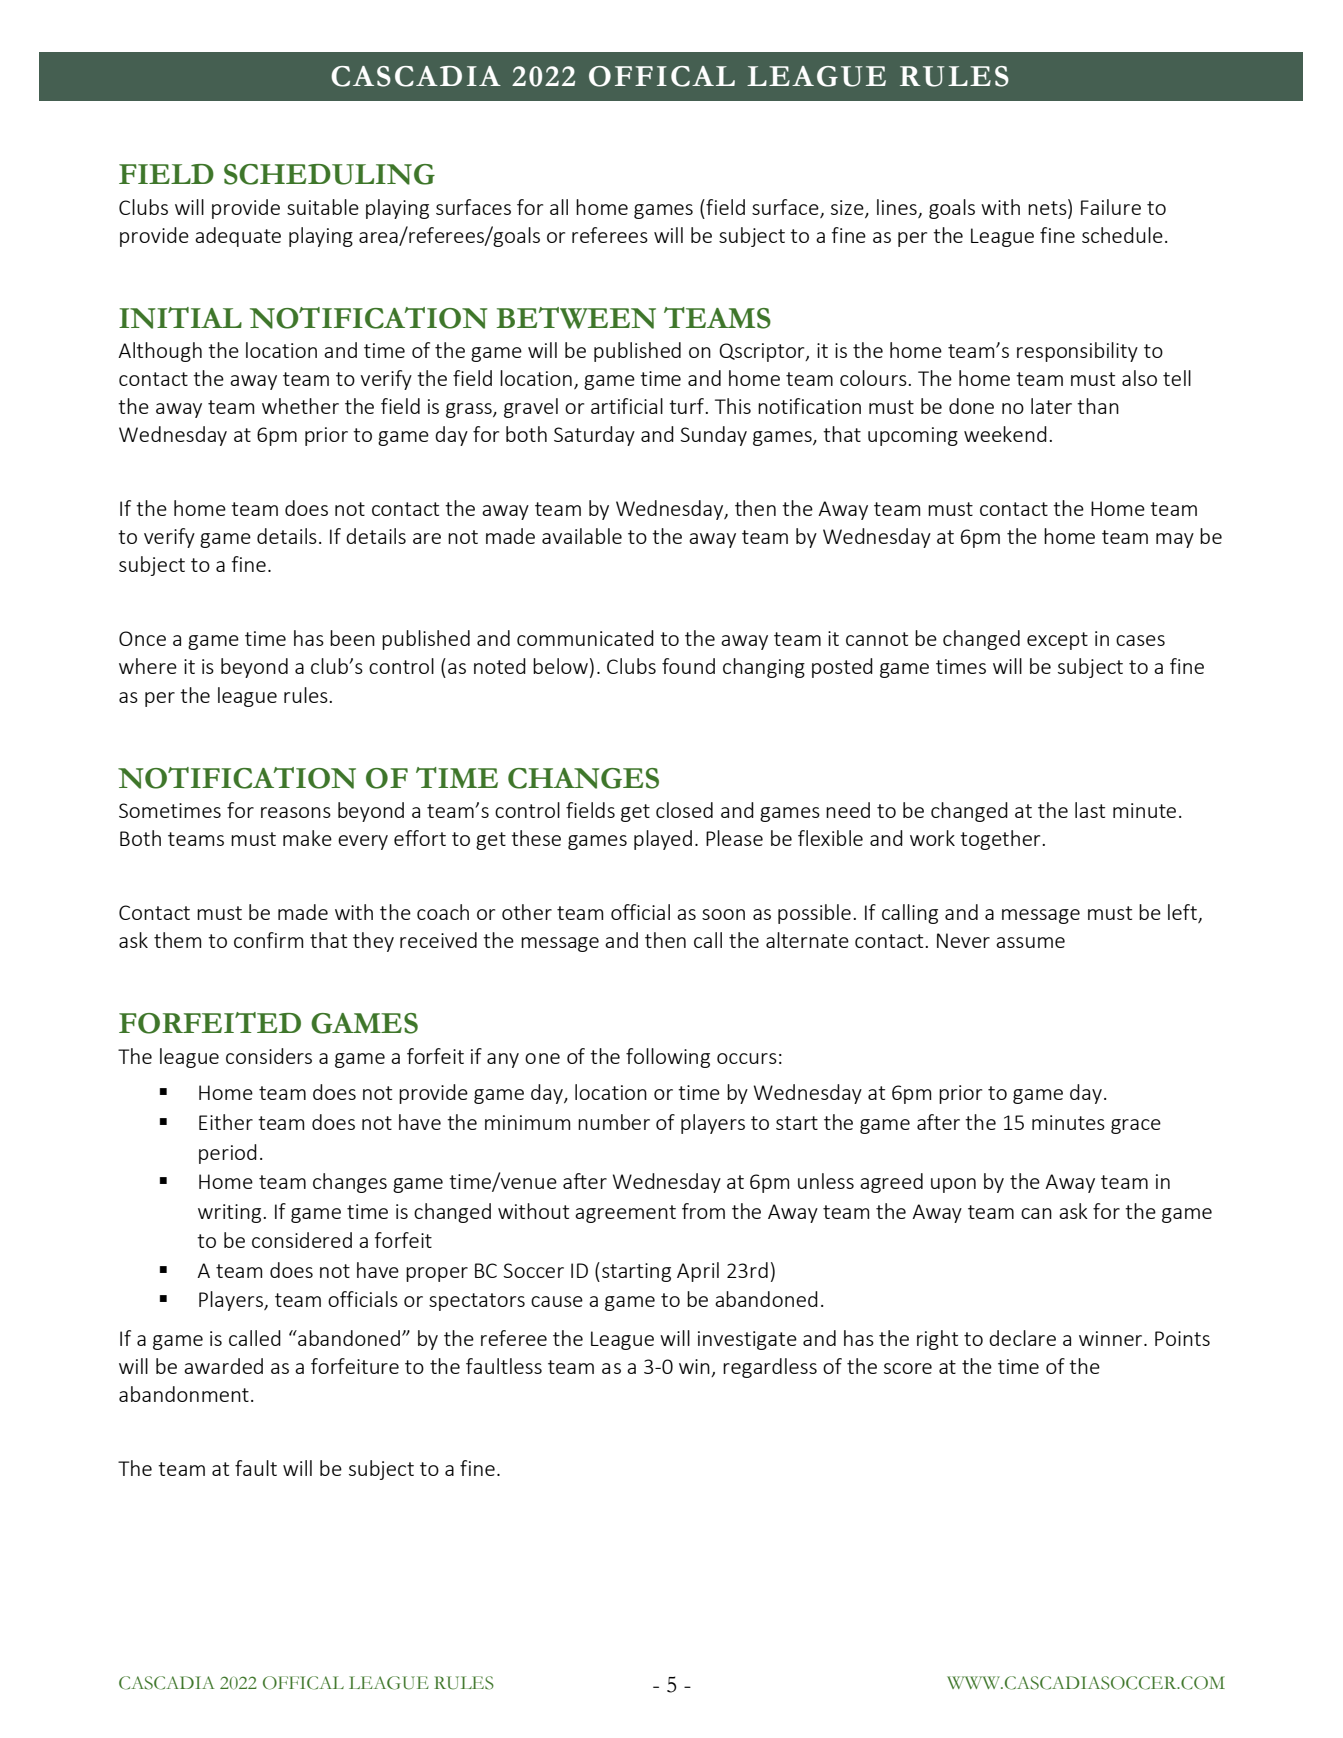 The height and width of the page is (1738, 1343). I want to click on size, so click(848, 208).
